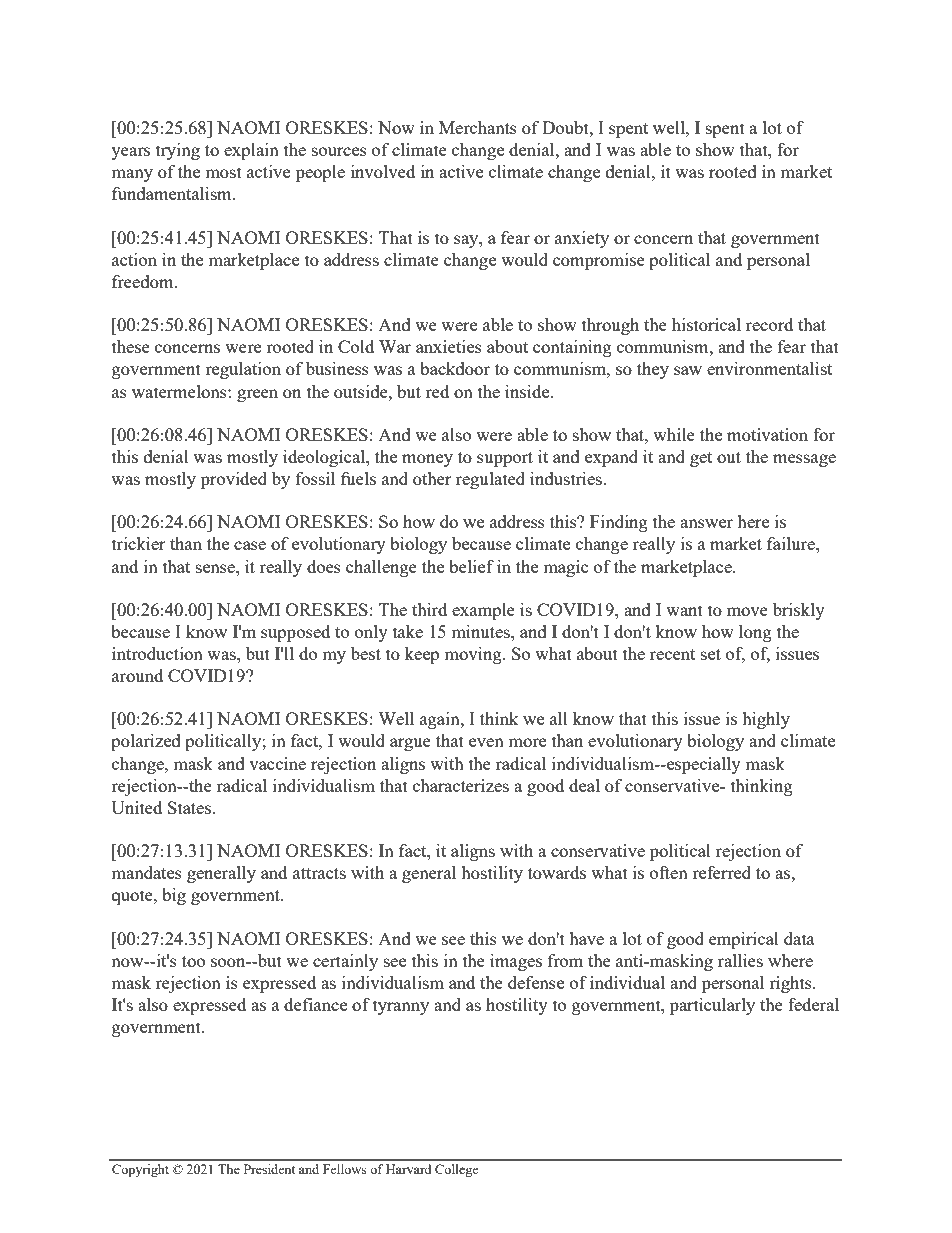 The width and height of the screenshot is (952, 1233). I want to click on motivation, so click(767, 434).
